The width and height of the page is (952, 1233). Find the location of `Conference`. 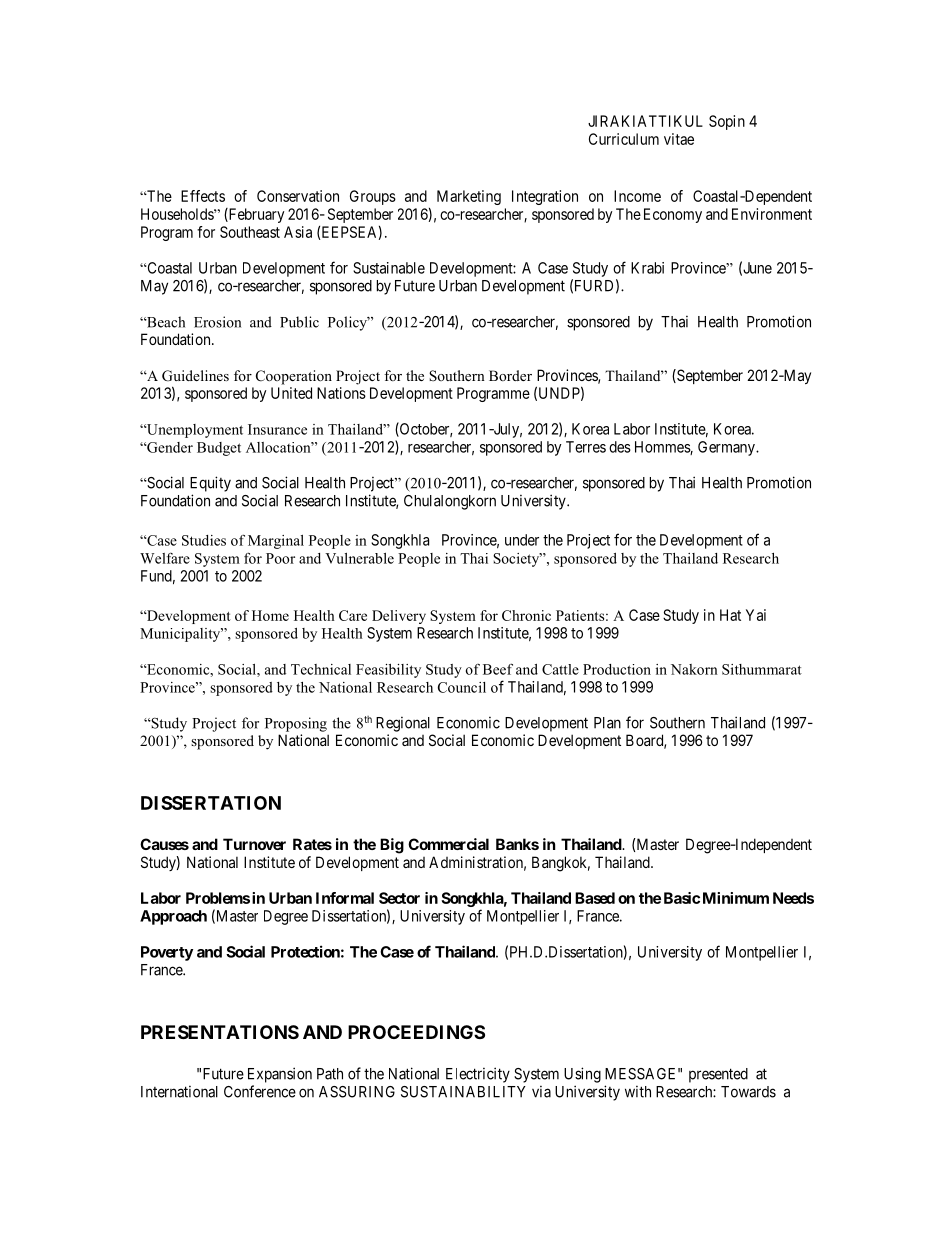

Conference is located at coordinates (260, 1091).
